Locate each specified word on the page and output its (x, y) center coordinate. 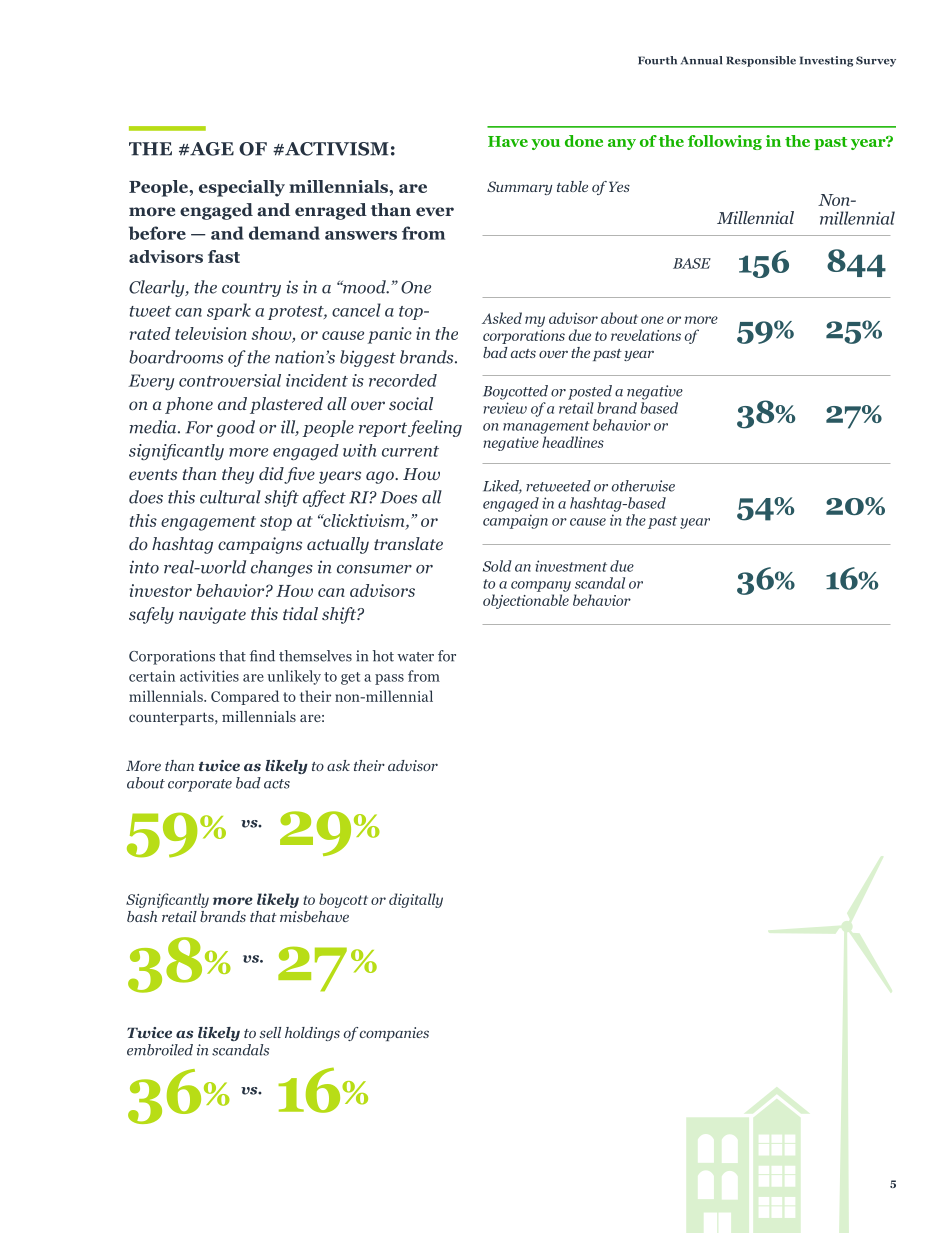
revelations (646, 335)
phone (189, 405)
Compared (245, 697)
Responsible (761, 61)
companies (394, 1034)
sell (270, 1032)
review (505, 408)
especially (242, 188)
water (415, 657)
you (545, 144)
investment (571, 566)
